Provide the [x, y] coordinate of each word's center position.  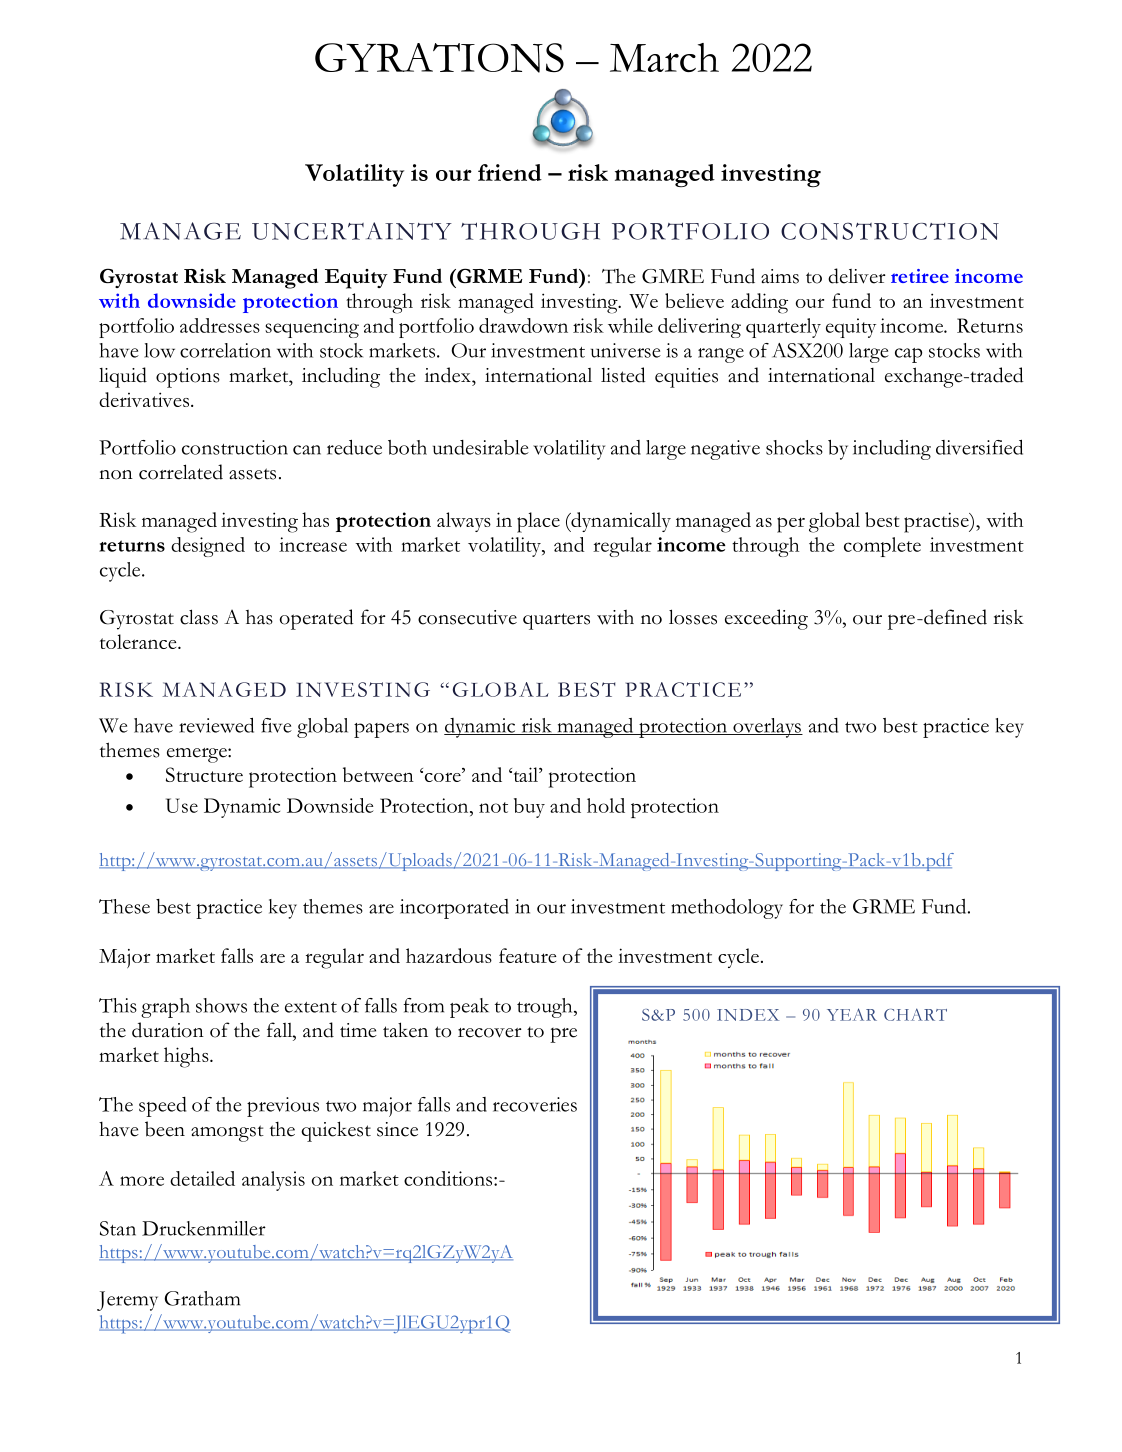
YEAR [852, 1014]
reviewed [216, 725]
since [397, 1129]
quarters [556, 621]
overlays [767, 728]
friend [510, 172]
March [664, 57]
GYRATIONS [439, 58]
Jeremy [127, 1301]
